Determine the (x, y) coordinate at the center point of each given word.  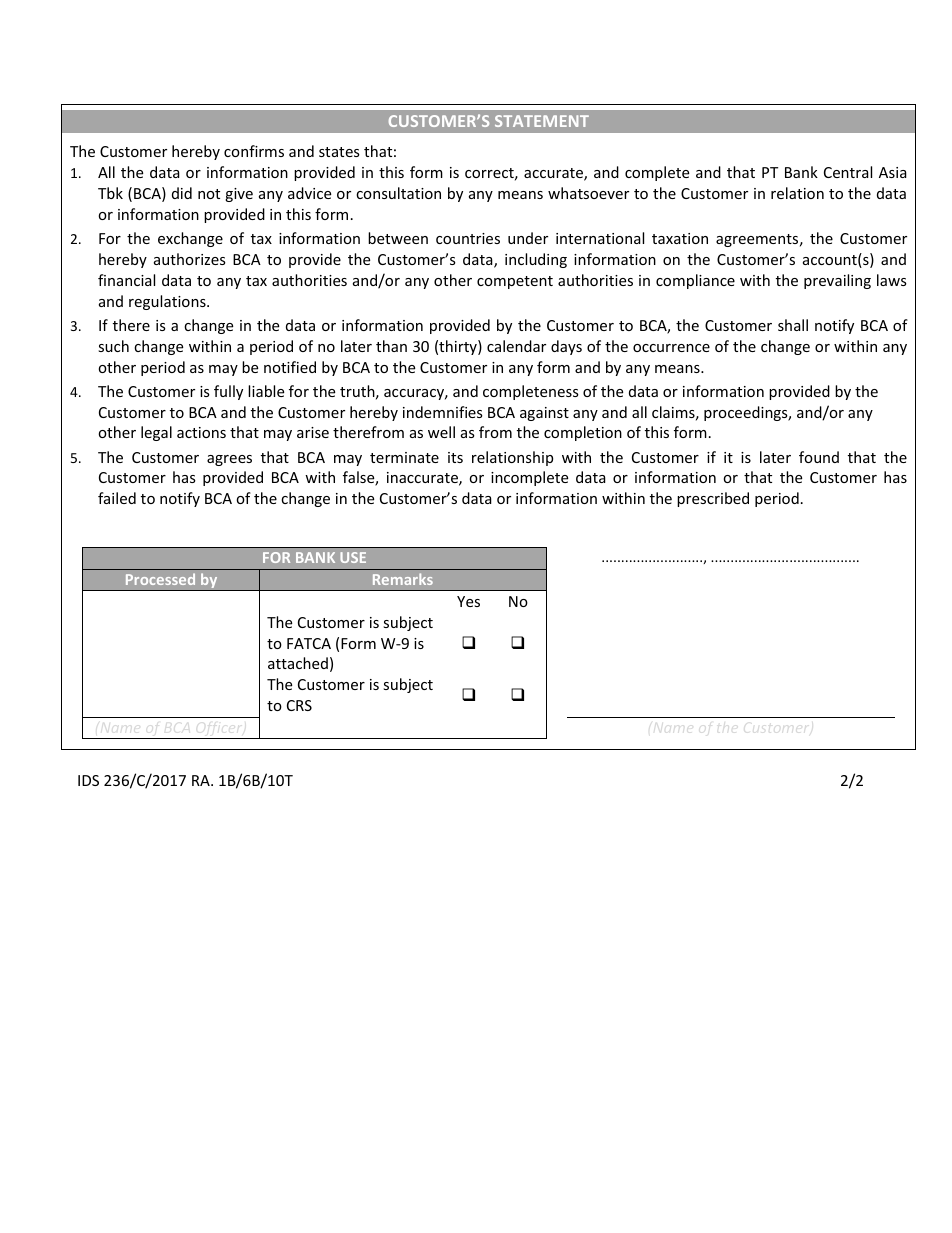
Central (848, 172)
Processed (160, 579)
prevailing (837, 281)
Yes (468, 601)
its (455, 457)
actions (201, 432)
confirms (254, 151)
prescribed (713, 499)
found (819, 457)
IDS (88, 780)
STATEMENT (542, 121)
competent (515, 282)
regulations (168, 302)
